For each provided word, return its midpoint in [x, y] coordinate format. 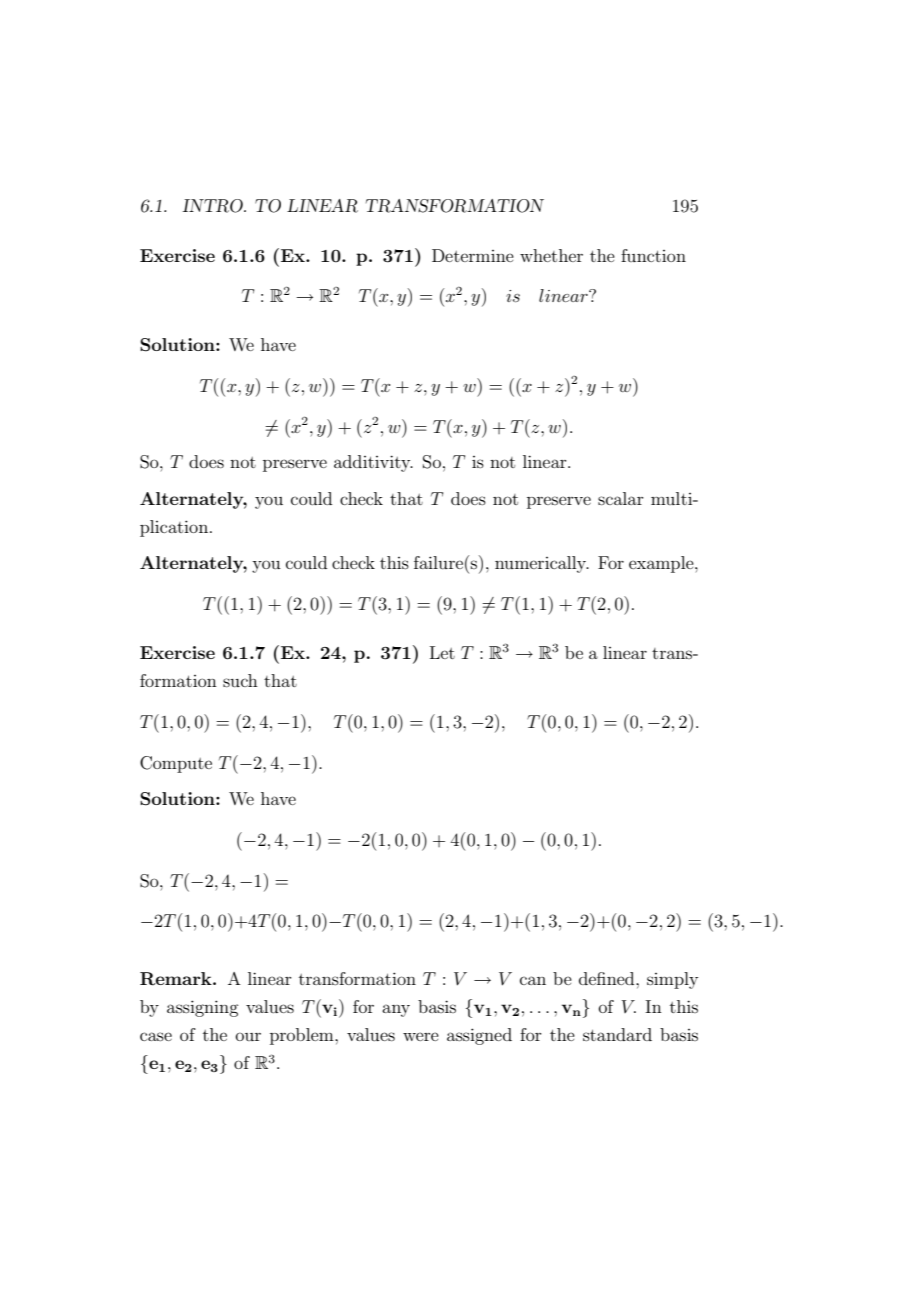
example [662, 564]
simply [672, 980]
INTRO [213, 206]
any [396, 1010]
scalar [621, 498]
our [248, 1036]
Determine [473, 255]
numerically [542, 564]
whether [551, 255]
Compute [176, 764]
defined [608, 978]
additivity [373, 463]
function [653, 255]
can [533, 980]
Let [442, 652]
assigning [203, 1008]
